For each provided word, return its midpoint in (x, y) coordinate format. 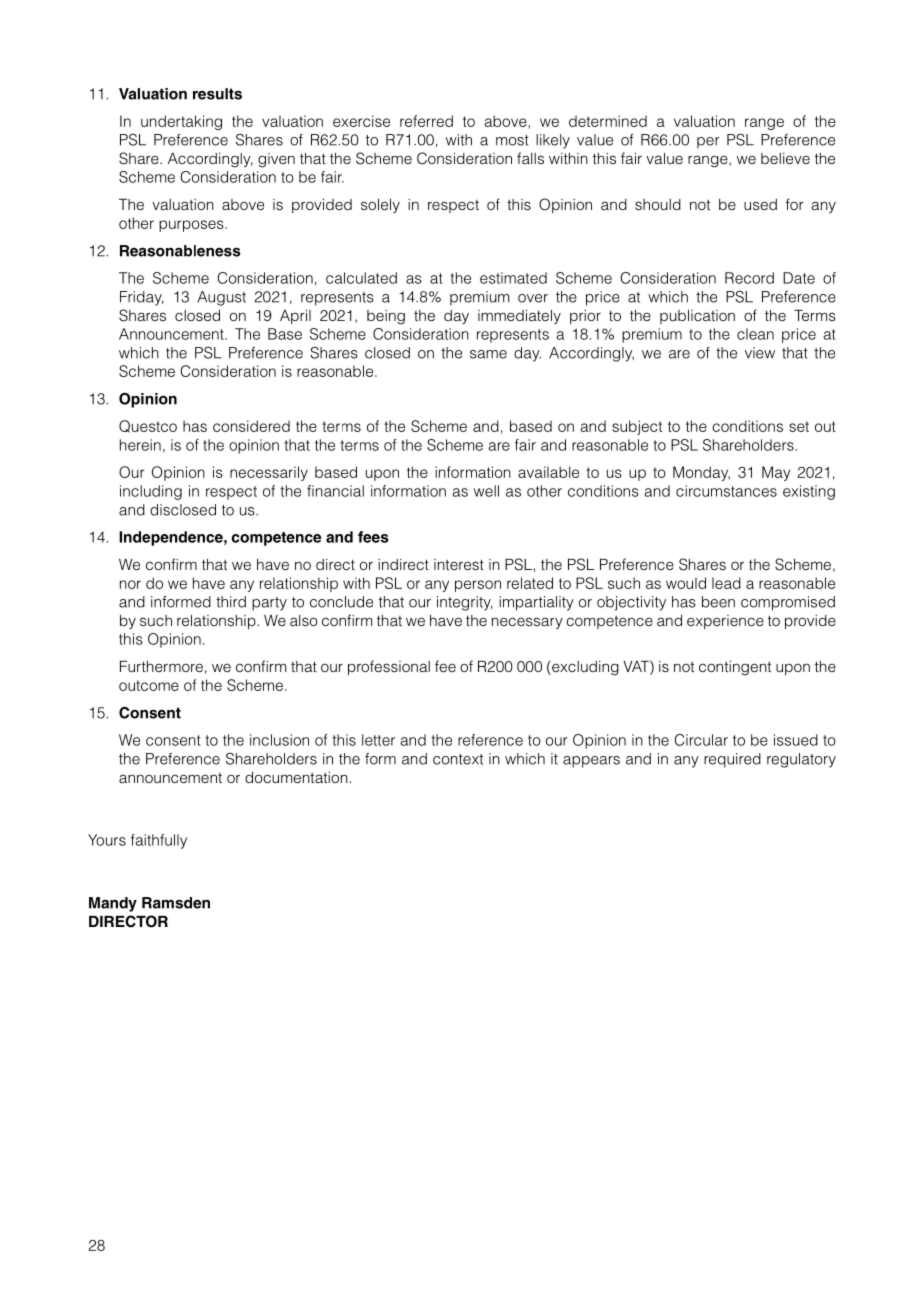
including (151, 492)
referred (426, 121)
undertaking (181, 122)
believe (785, 158)
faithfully (159, 841)
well (486, 491)
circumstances (726, 491)
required (732, 760)
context (458, 759)
